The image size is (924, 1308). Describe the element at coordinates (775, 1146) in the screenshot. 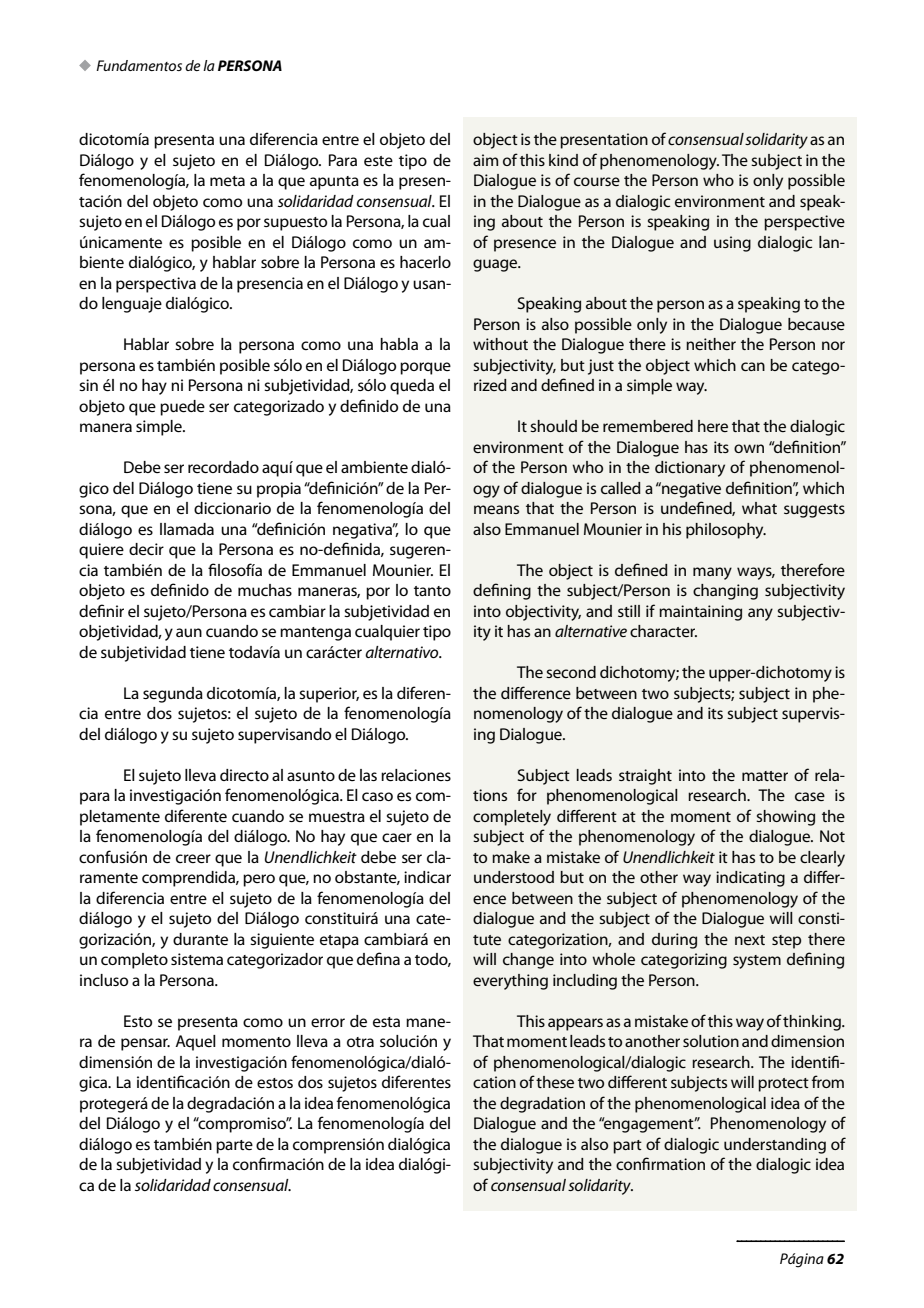

I see `understanding` at that location.
